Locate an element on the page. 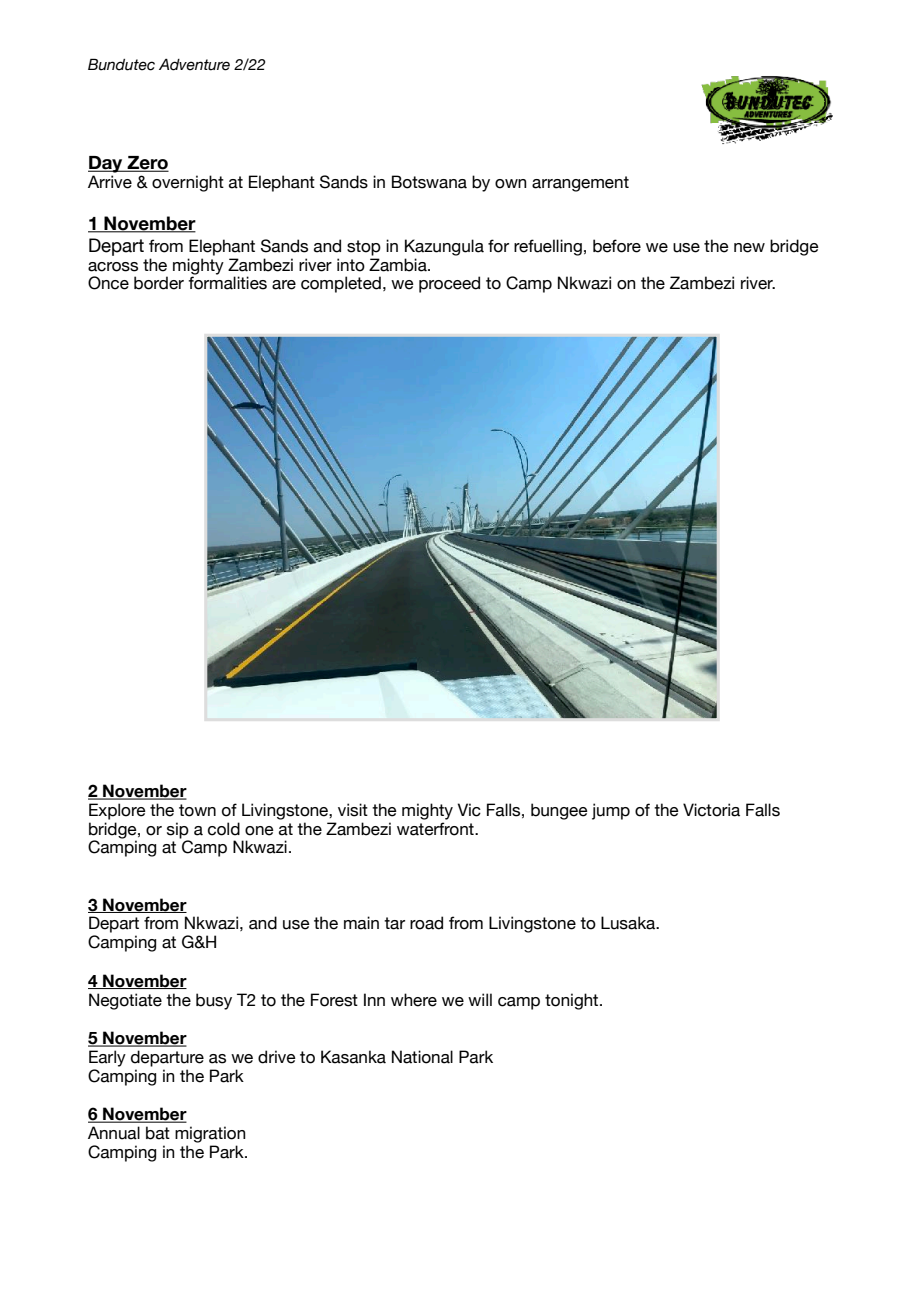 The height and width of the page is (1308, 924). National is located at coordinates (422, 1057).
